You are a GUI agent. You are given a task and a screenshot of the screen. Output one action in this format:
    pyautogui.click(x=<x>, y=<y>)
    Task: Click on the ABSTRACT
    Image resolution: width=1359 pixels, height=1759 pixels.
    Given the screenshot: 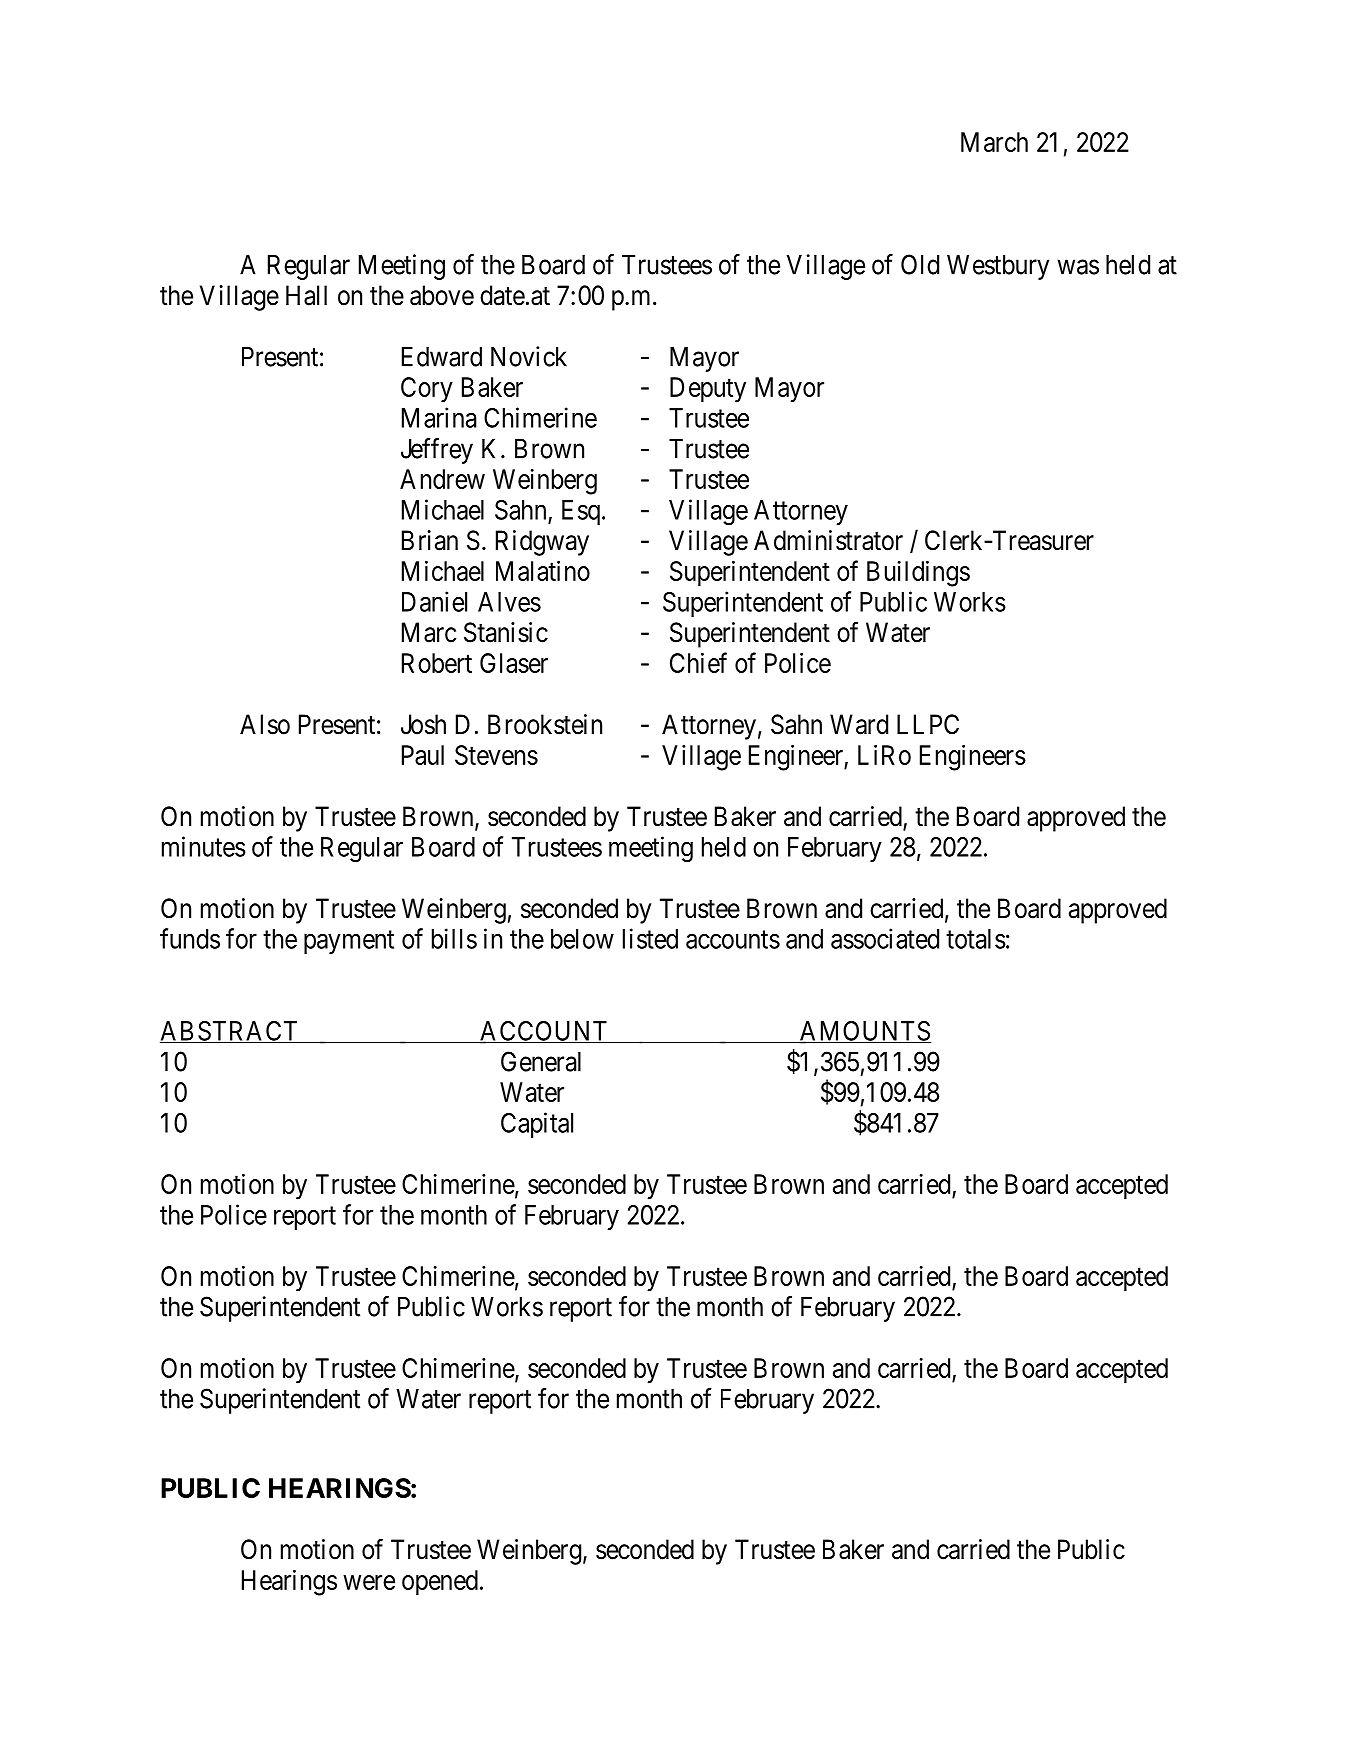 What is the action you would take?
    pyautogui.click(x=230, y=1032)
